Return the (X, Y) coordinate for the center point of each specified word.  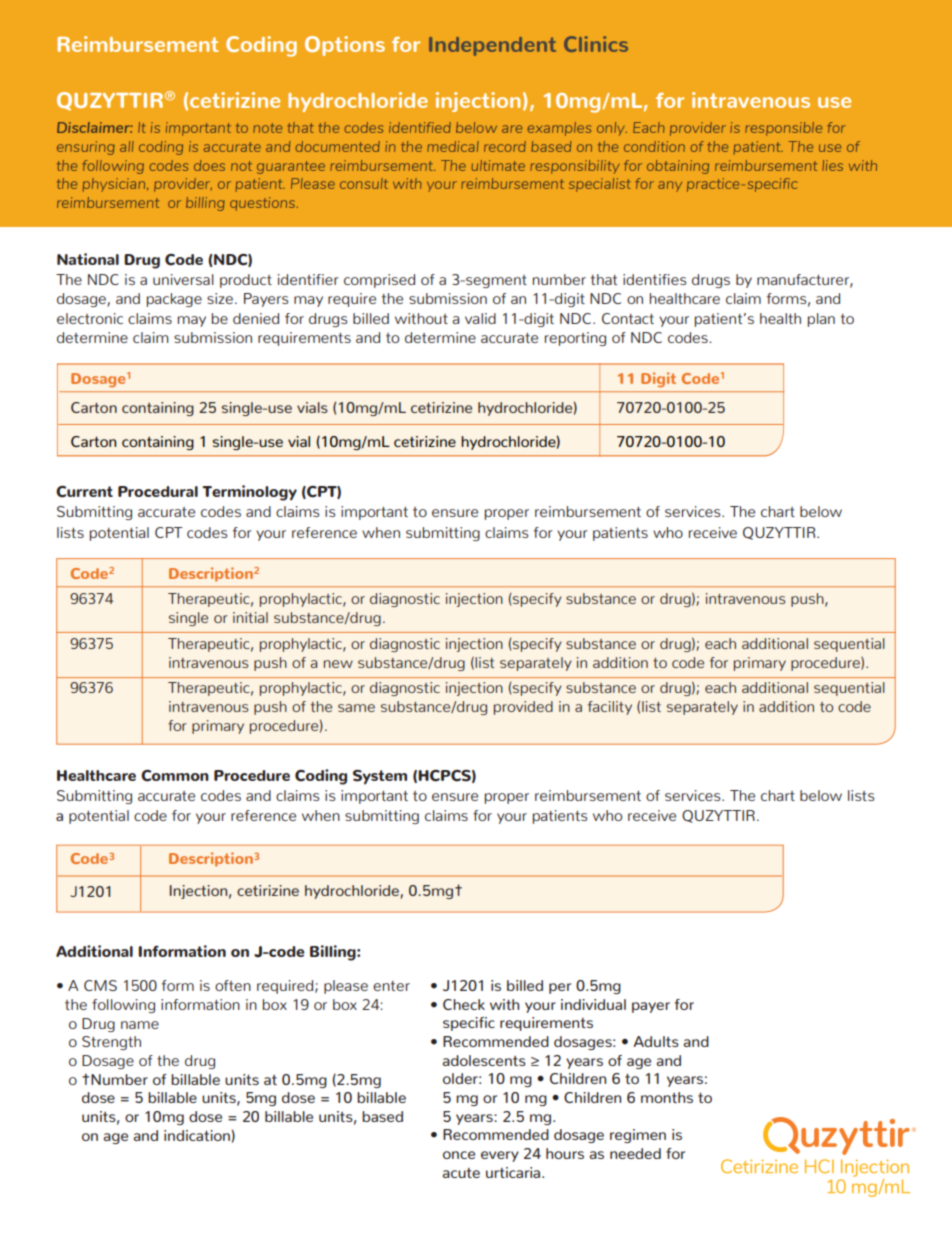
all (127, 146)
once (459, 1155)
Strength (111, 1043)
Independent (492, 46)
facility (610, 708)
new (338, 664)
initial (250, 617)
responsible (783, 129)
